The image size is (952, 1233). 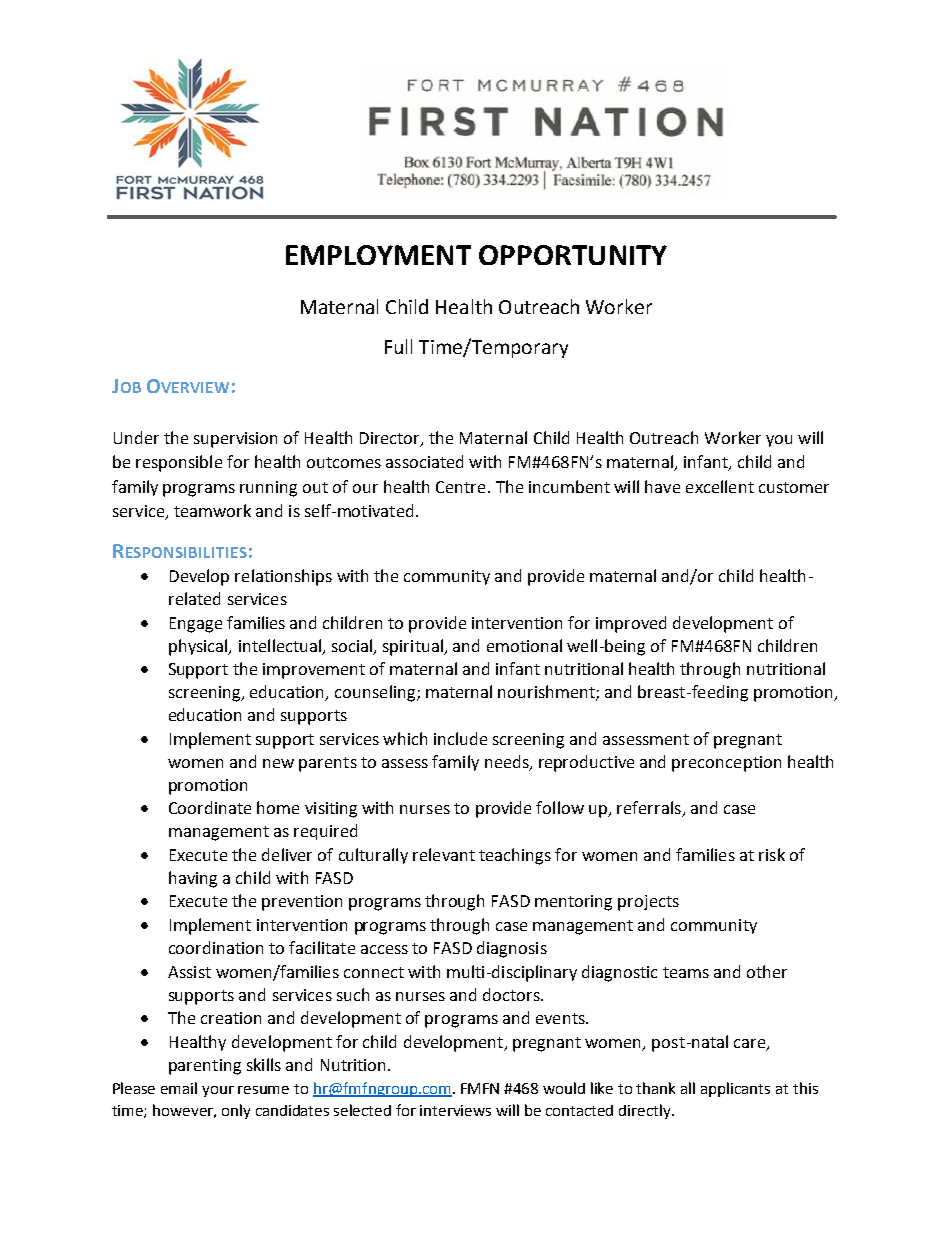 I want to click on Centre, so click(x=460, y=487).
